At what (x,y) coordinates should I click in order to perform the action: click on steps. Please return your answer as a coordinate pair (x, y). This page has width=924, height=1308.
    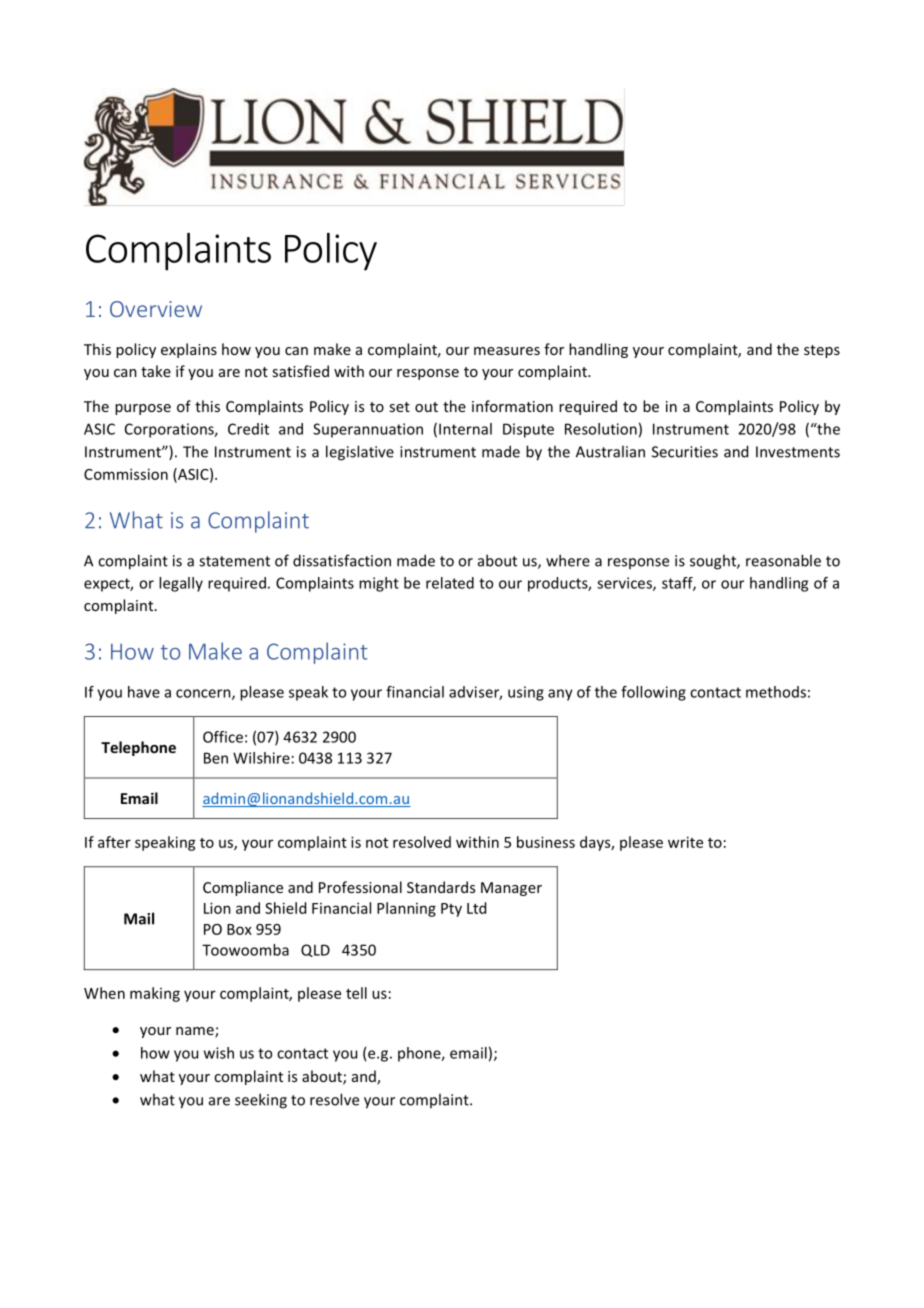
    Looking at the image, I should click on (822, 351).
